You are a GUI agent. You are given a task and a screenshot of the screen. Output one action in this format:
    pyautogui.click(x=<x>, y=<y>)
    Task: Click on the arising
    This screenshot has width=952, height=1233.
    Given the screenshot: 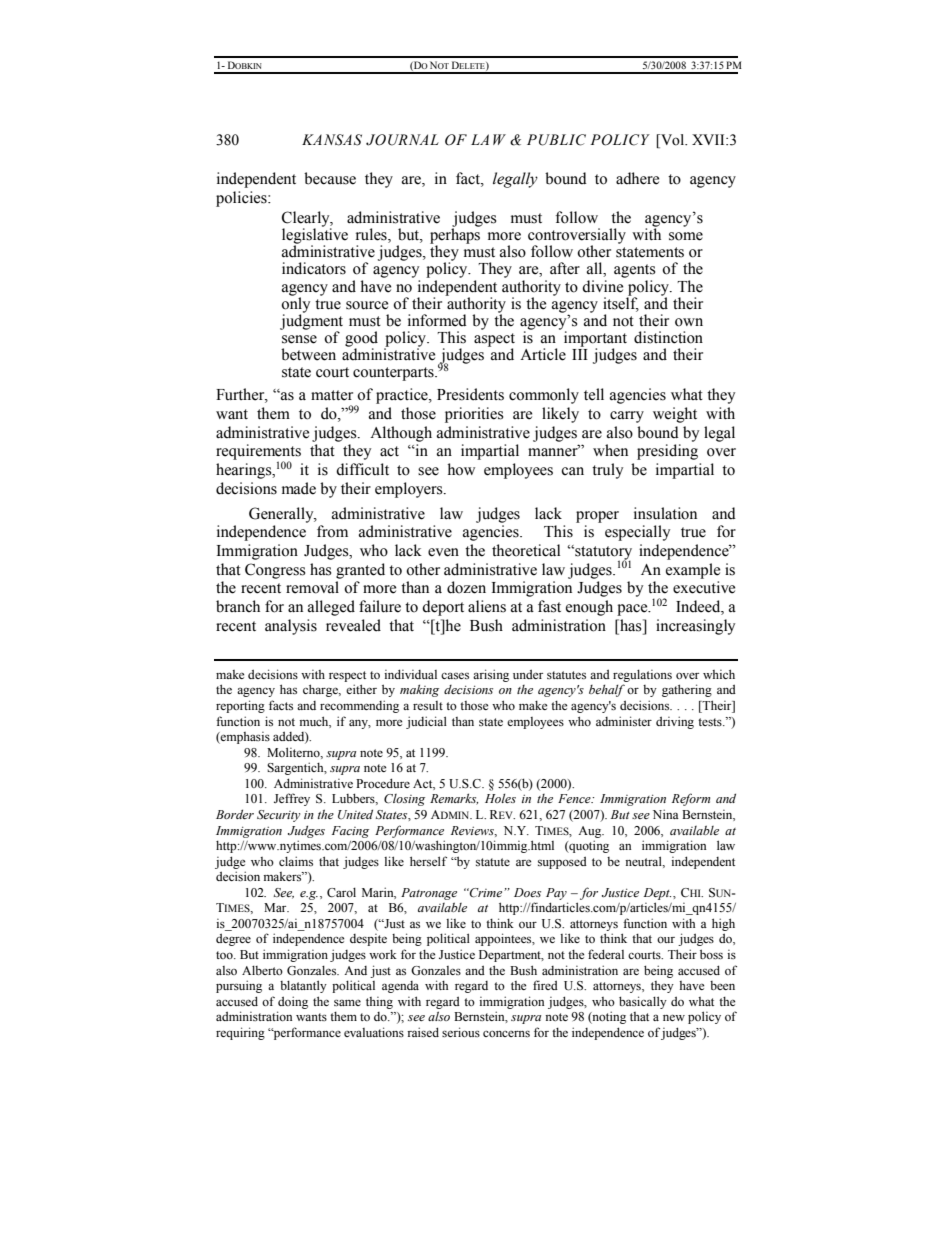 What is the action you would take?
    pyautogui.click(x=491, y=675)
